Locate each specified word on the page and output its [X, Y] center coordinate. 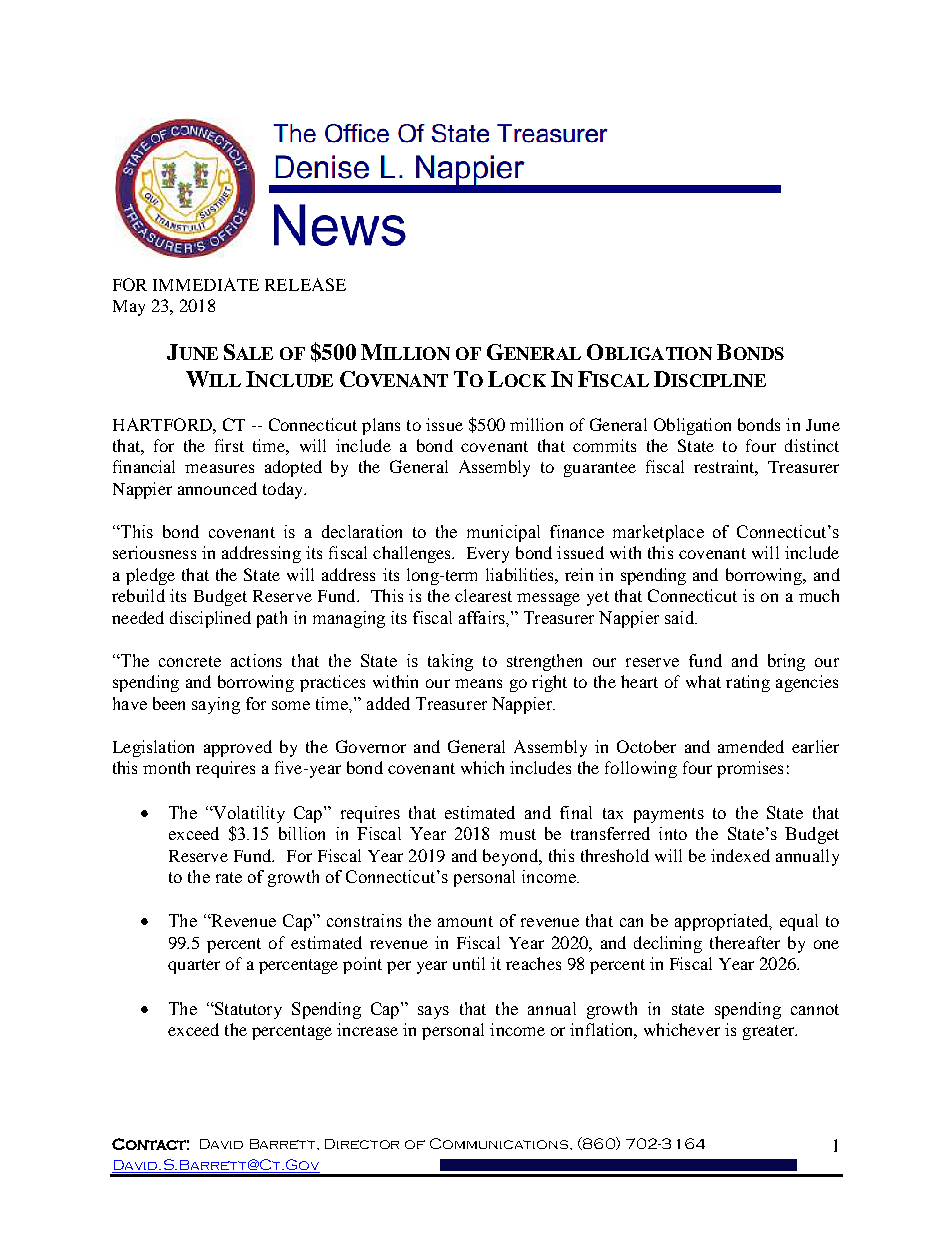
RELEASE [305, 284]
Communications [500, 1143]
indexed [740, 855]
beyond [511, 857]
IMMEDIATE [206, 284]
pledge [150, 576]
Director [362, 1144]
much [819, 595]
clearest [483, 595]
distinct [812, 445]
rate [229, 877]
